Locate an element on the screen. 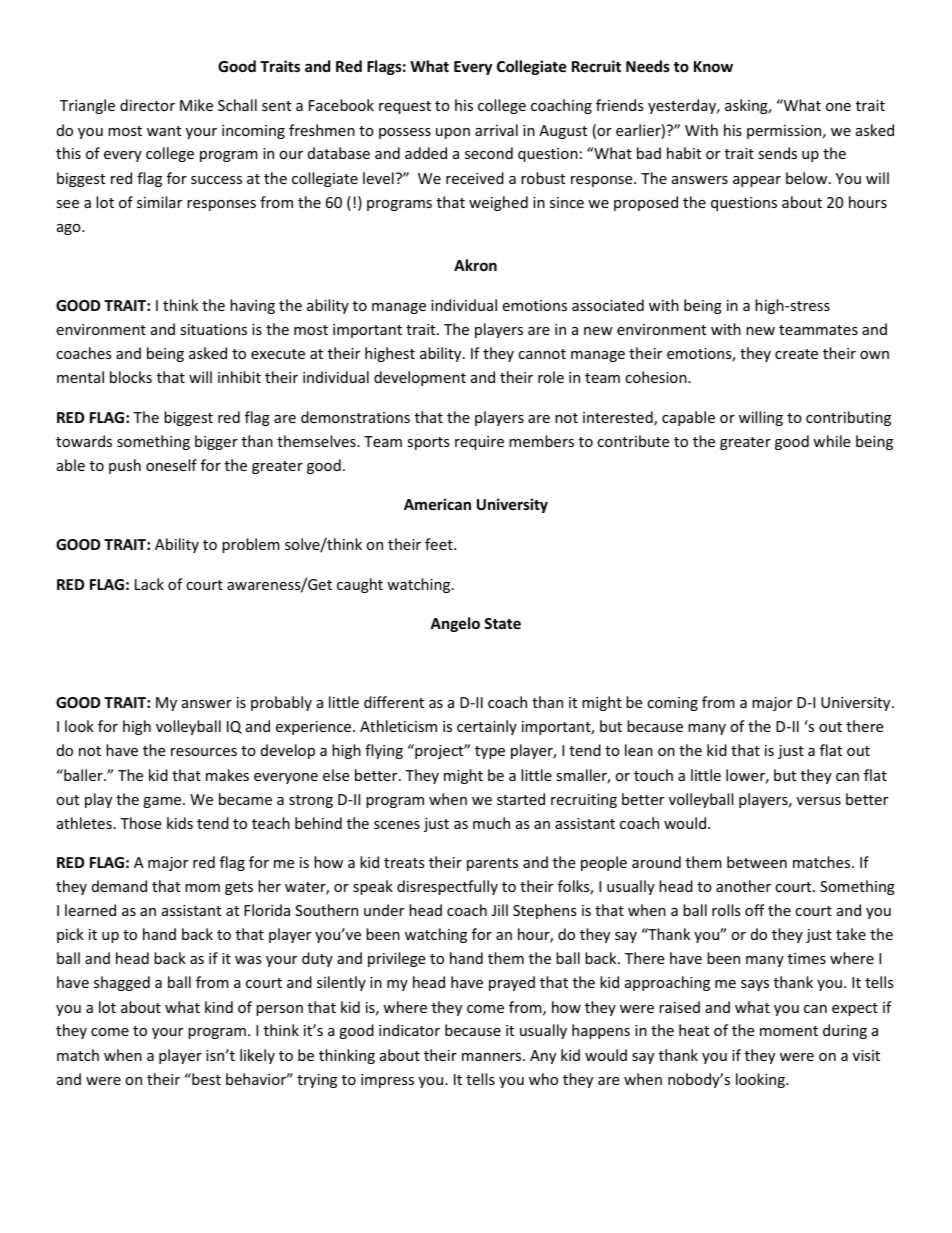 This screenshot has height=1233, width=952. director is located at coordinates (147, 105).
